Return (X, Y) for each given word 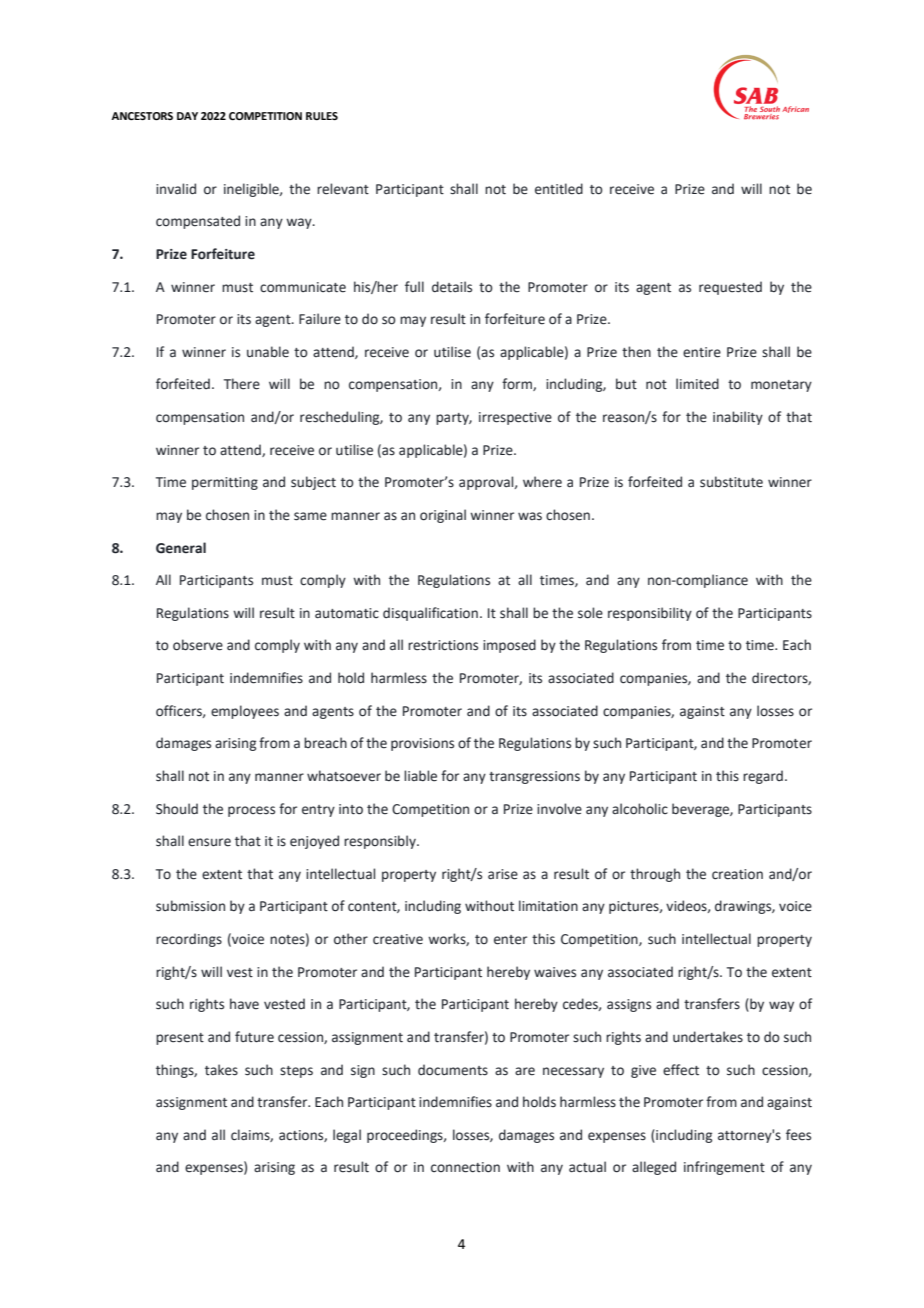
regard (763, 777)
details (452, 287)
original (443, 516)
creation (737, 874)
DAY (187, 116)
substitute (731, 482)
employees (245, 712)
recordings (189, 940)
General (181, 548)
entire (702, 352)
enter (510, 940)
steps (296, 1072)
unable (268, 352)
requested (730, 288)
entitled (559, 189)
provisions (422, 744)
